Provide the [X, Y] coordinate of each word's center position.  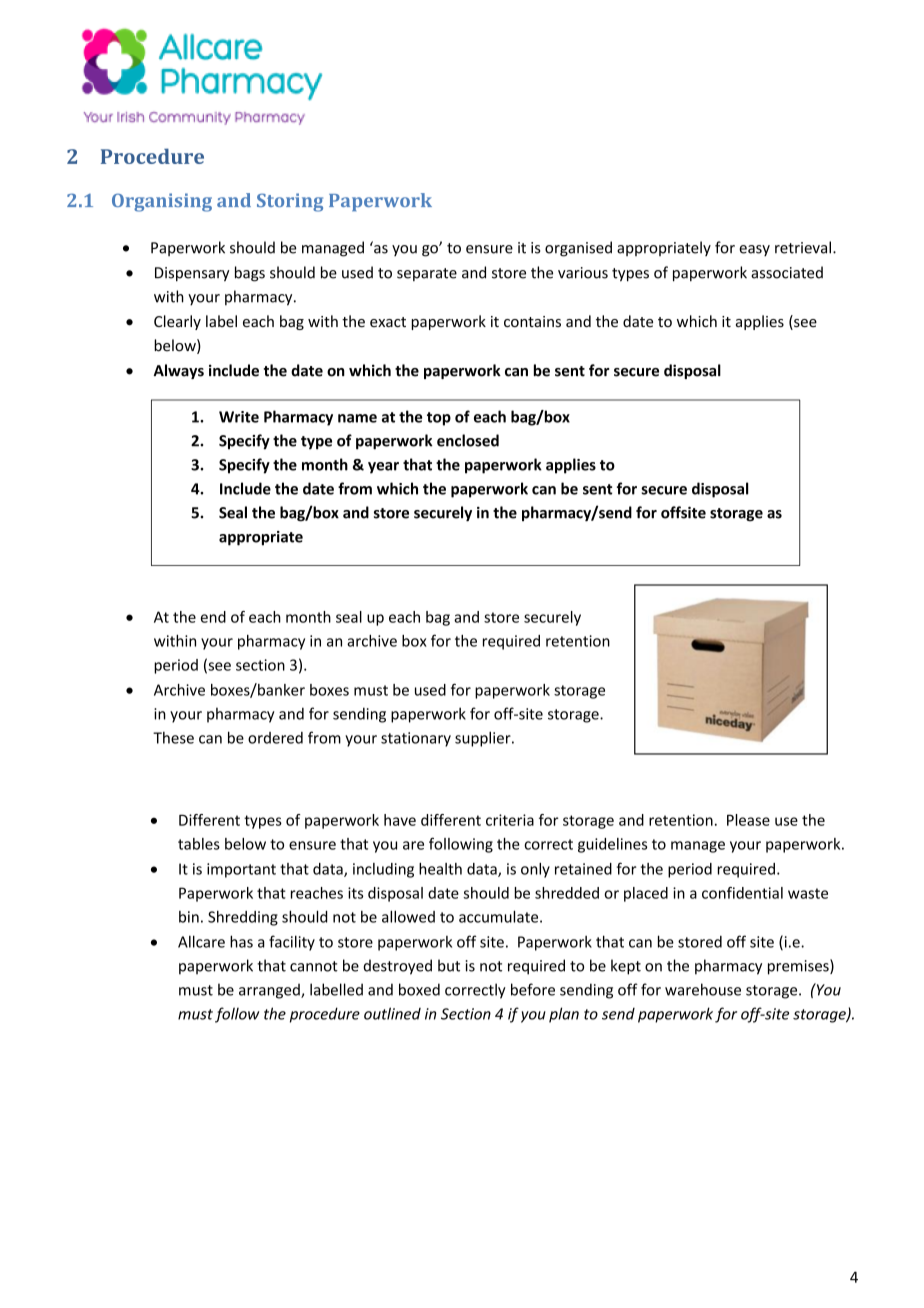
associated [787, 272]
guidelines [612, 845]
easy [754, 251]
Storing [290, 202]
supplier [484, 739]
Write [239, 417]
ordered [275, 738]
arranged [270, 991]
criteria [510, 820]
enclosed [468, 440]
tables [199, 844]
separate [427, 274]
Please [748, 820]
